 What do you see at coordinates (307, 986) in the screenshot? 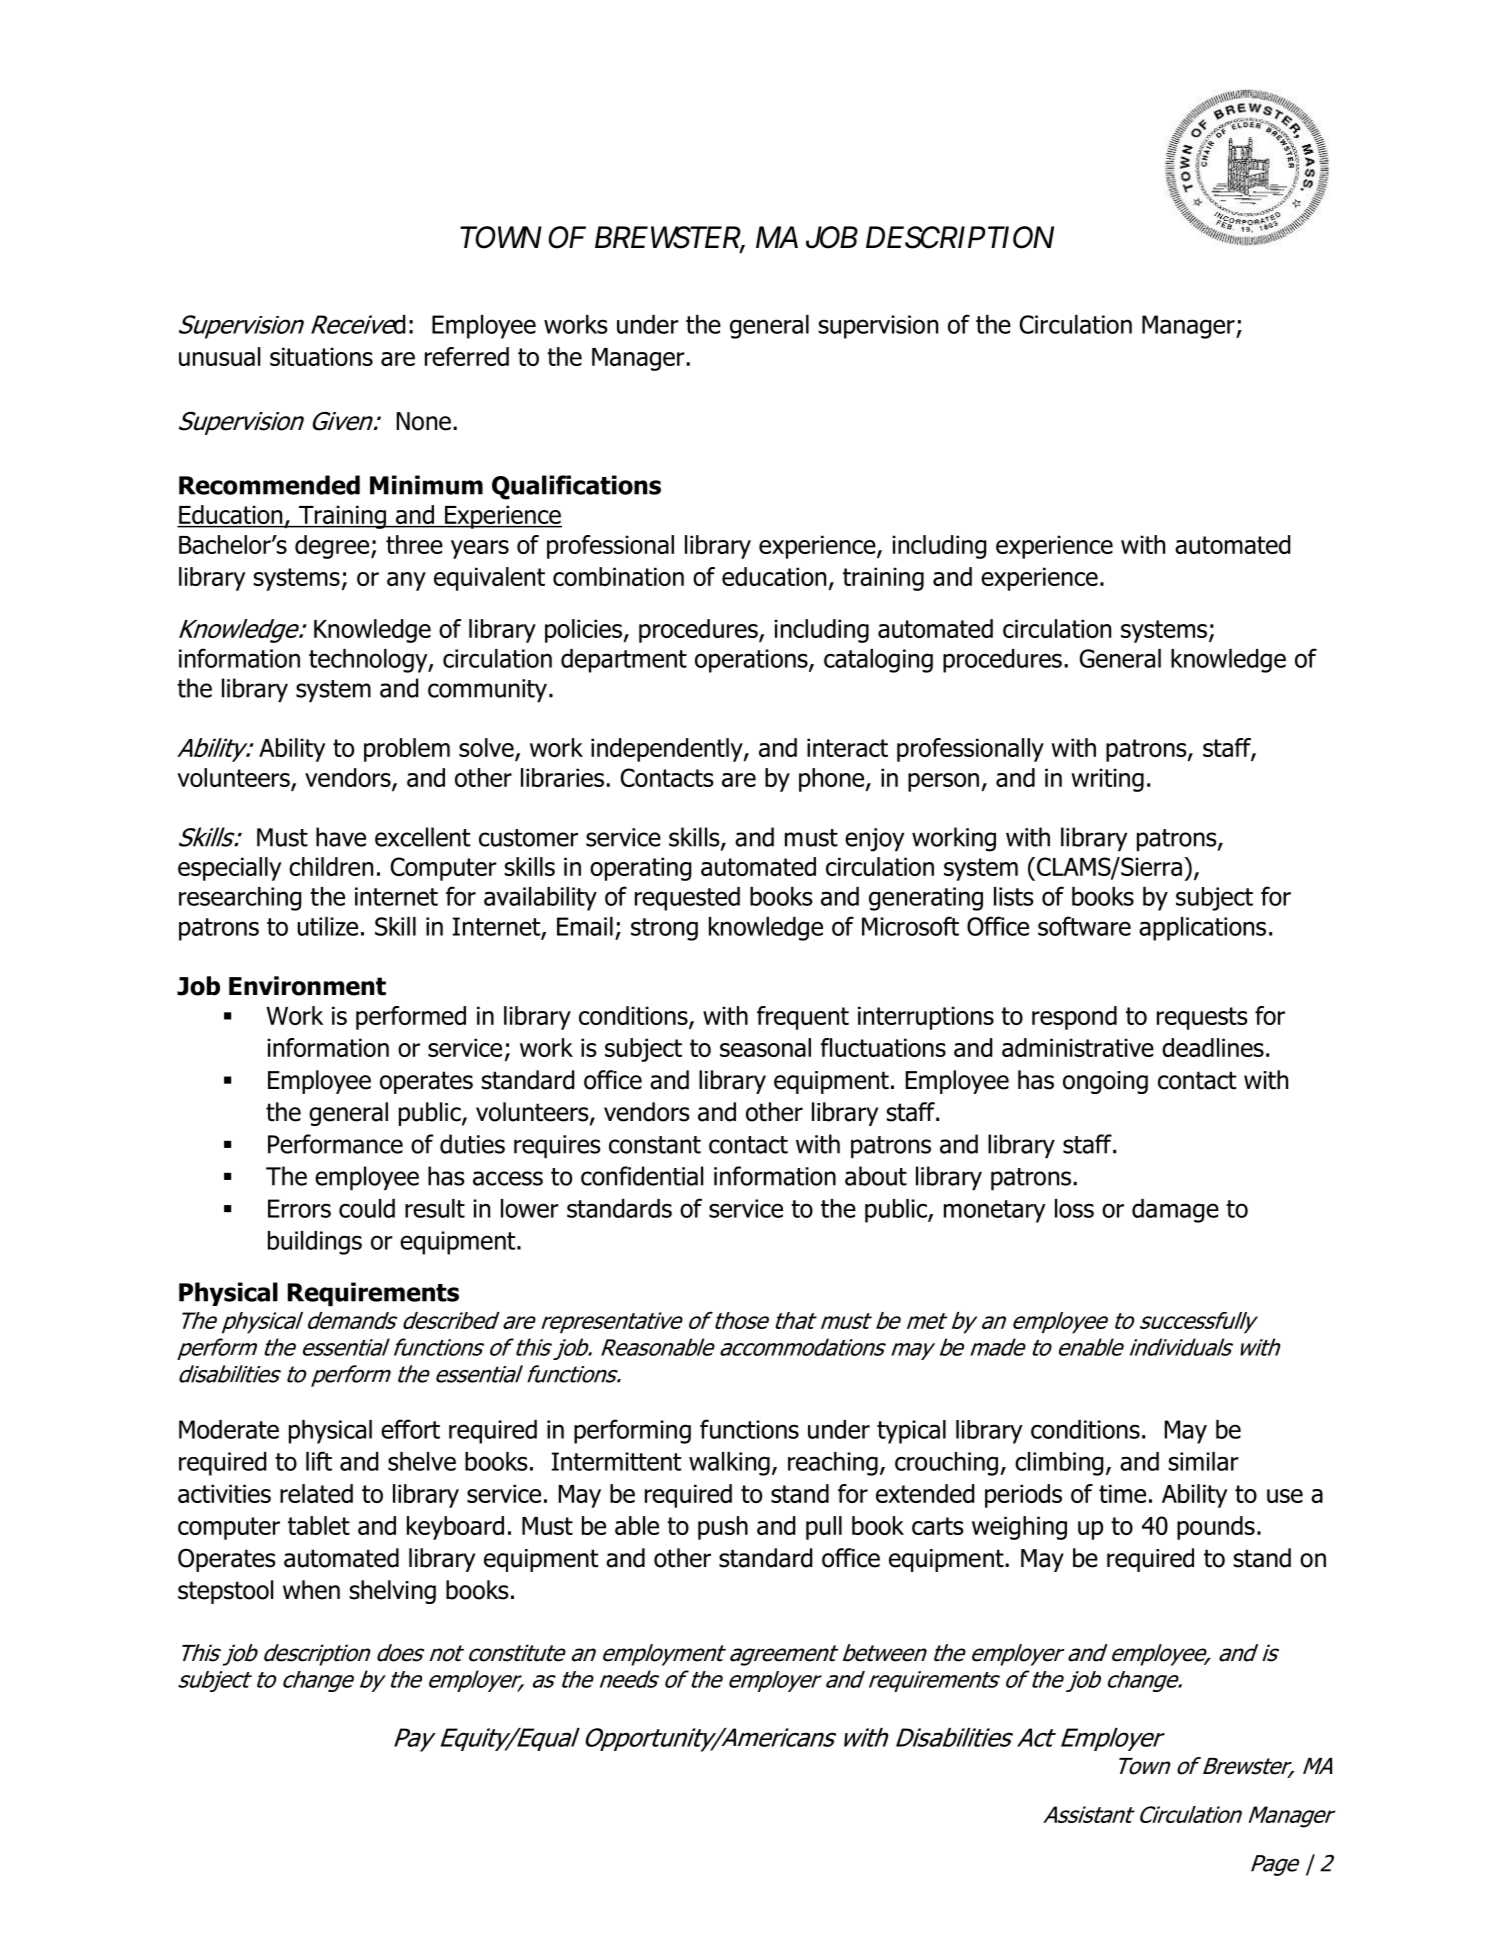
I see `Environment` at bounding box center [307, 986].
